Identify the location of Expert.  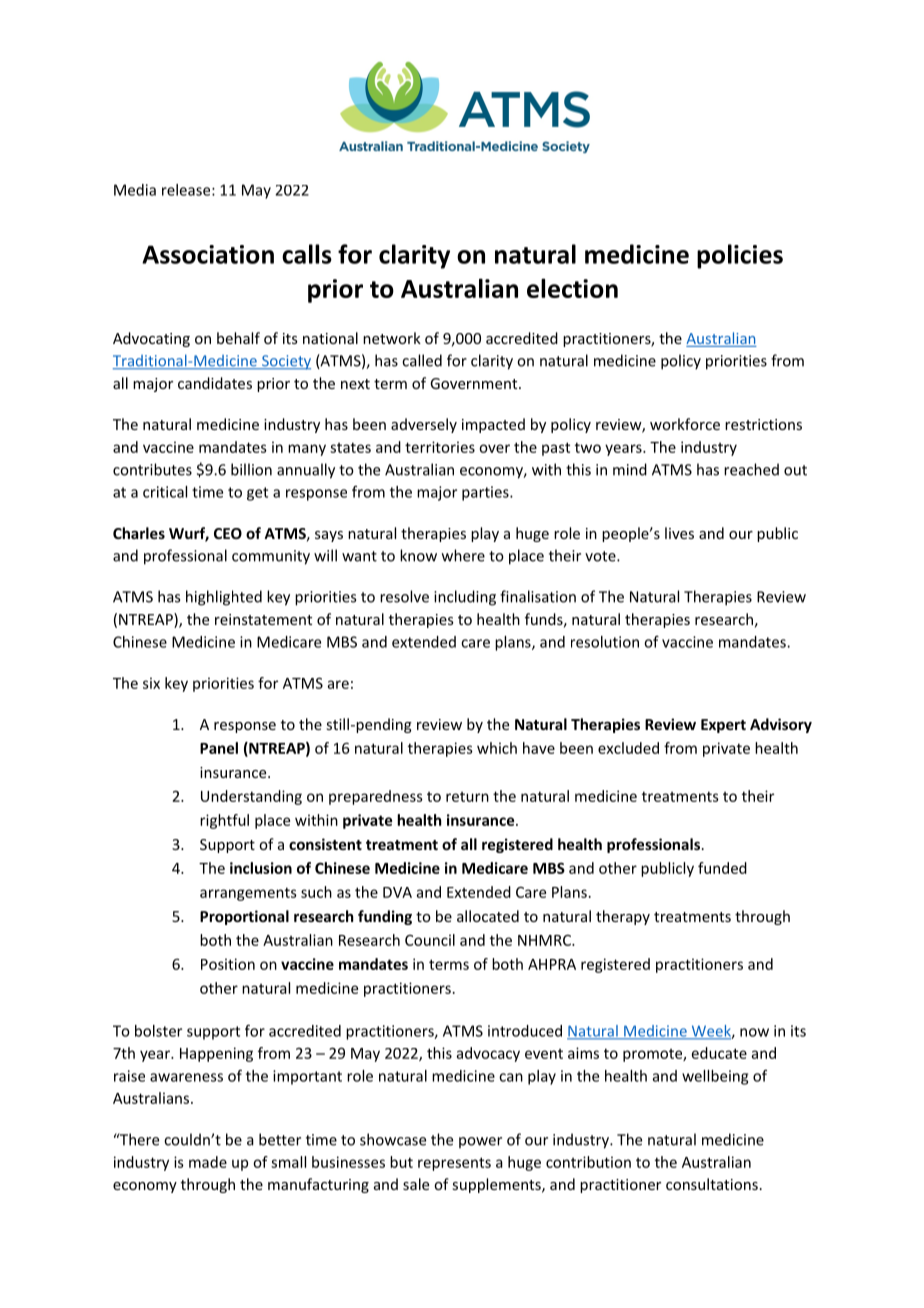
(723, 726).
